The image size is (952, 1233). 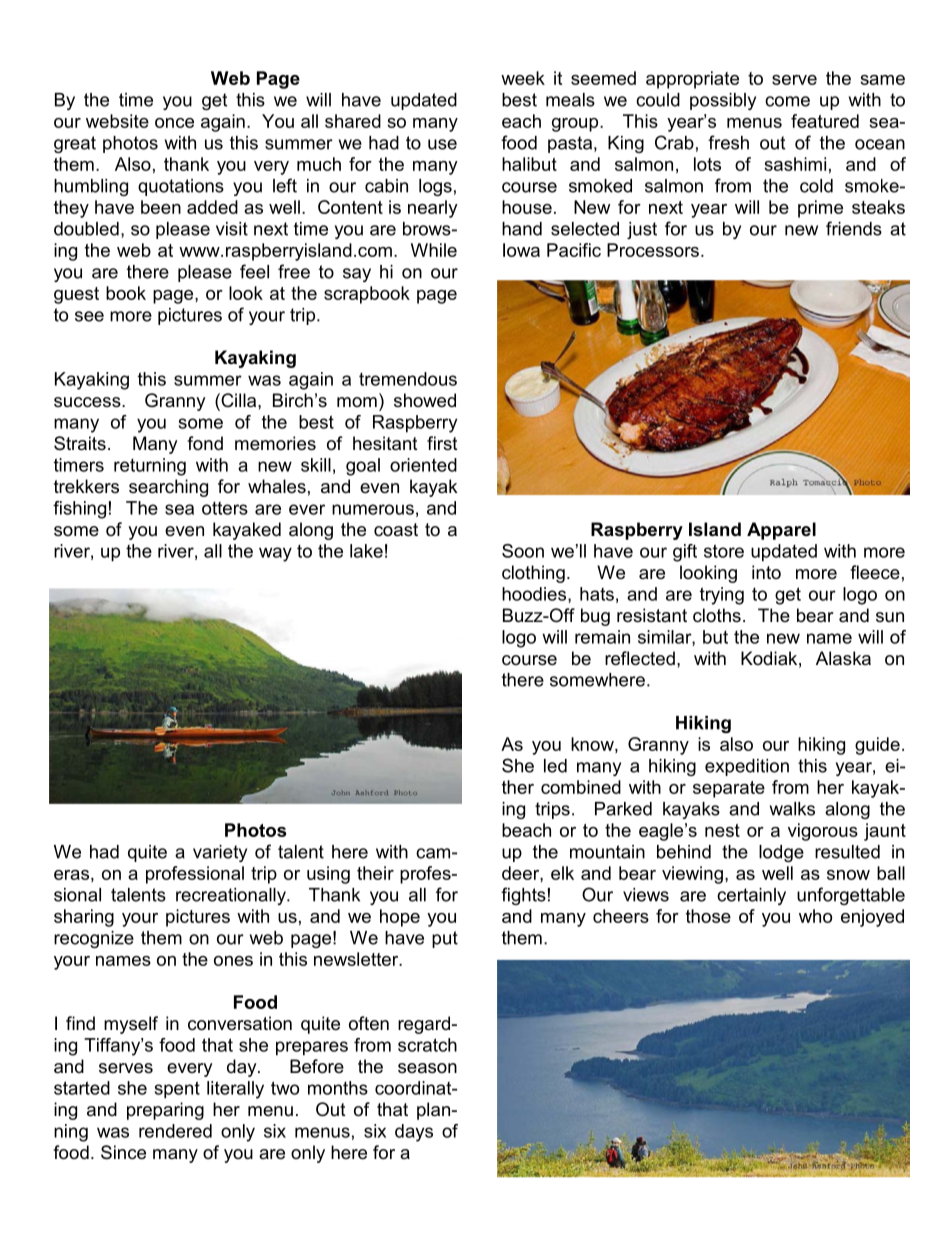 I want to click on come, so click(x=787, y=101).
